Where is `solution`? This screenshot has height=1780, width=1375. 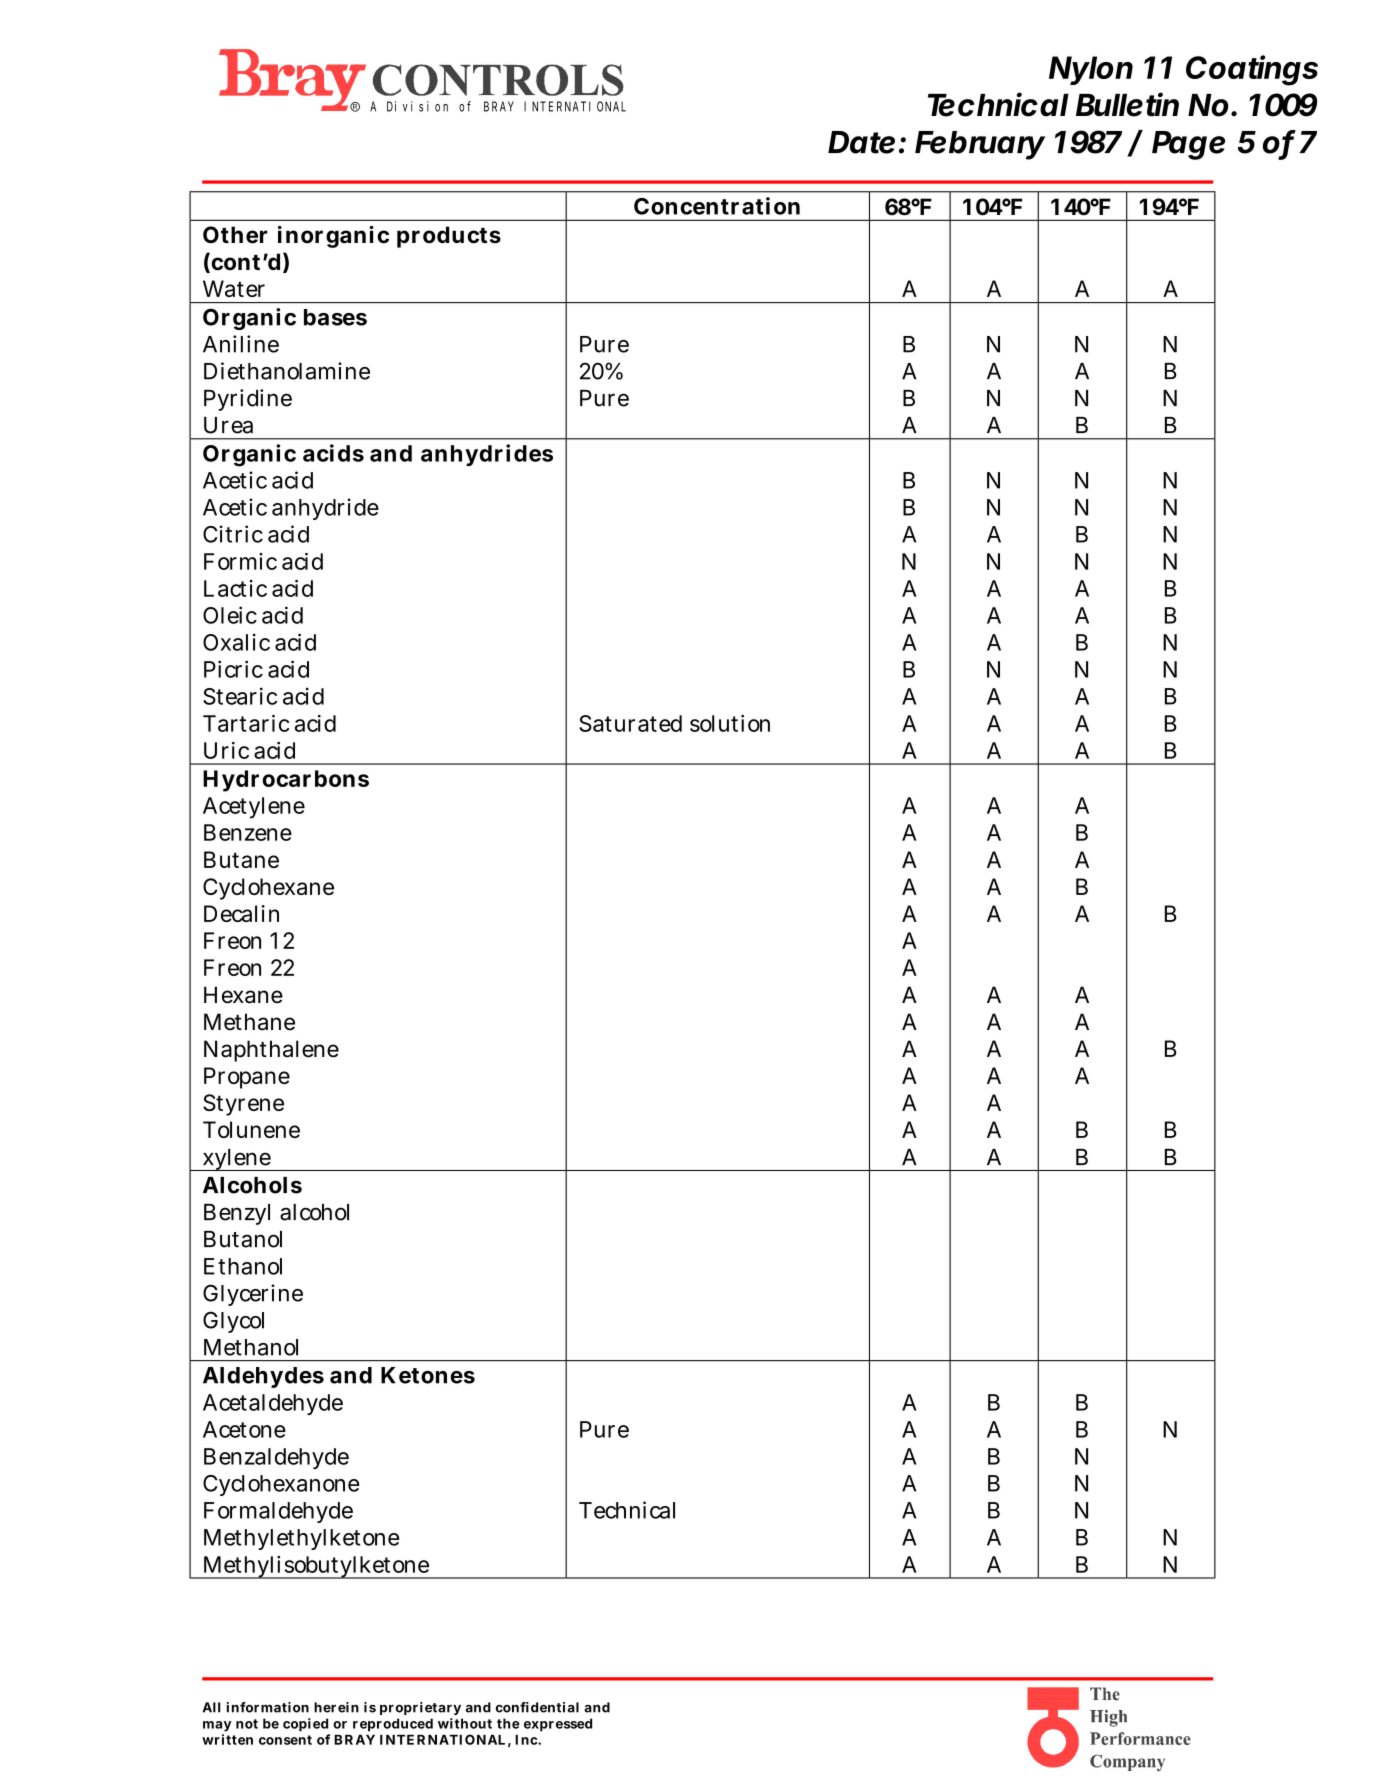 solution is located at coordinates (730, 723).
